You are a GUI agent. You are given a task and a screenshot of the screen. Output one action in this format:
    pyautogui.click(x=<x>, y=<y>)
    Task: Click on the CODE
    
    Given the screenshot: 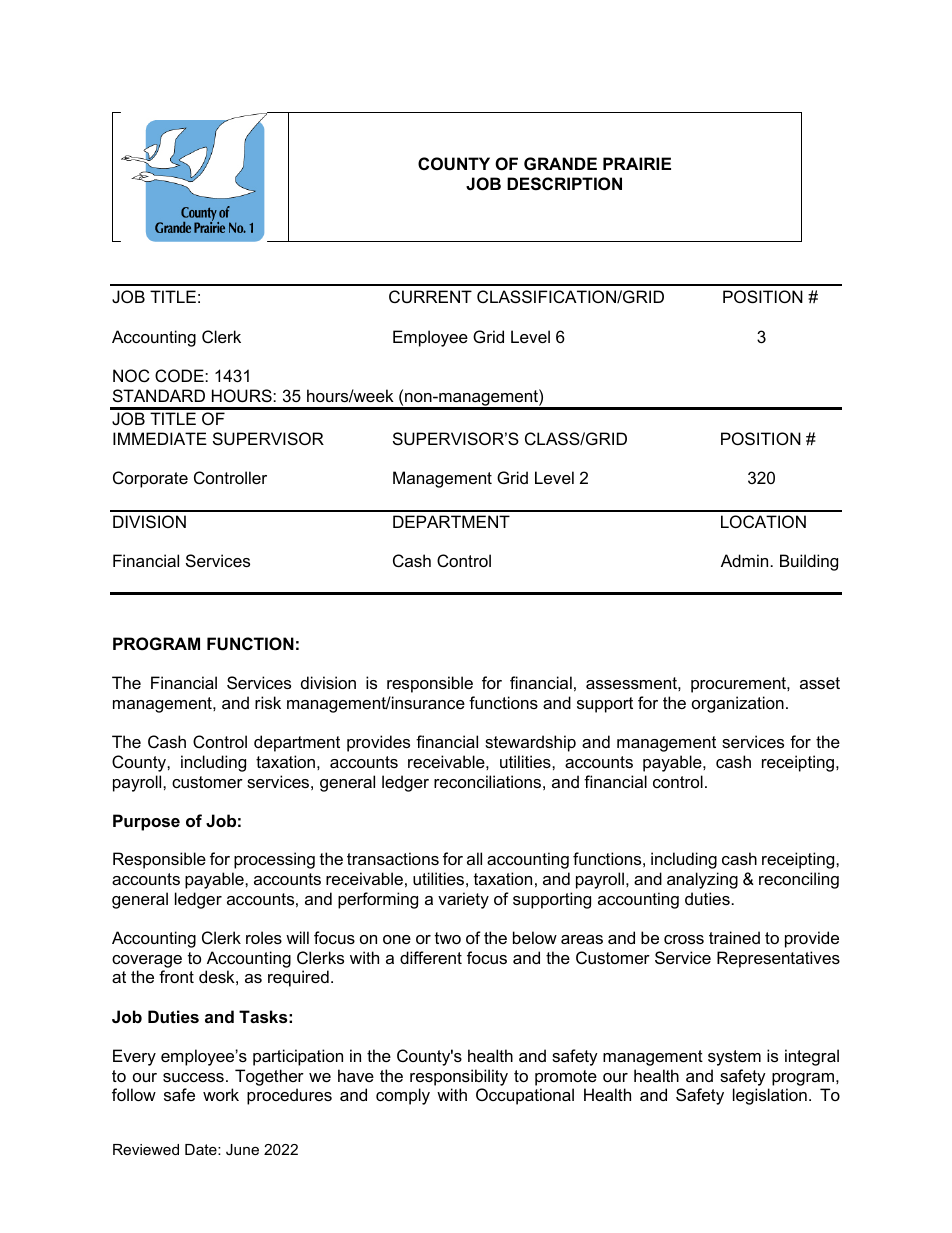 What is the action you would take?
    pyautogui.click(x=180, y=375)
